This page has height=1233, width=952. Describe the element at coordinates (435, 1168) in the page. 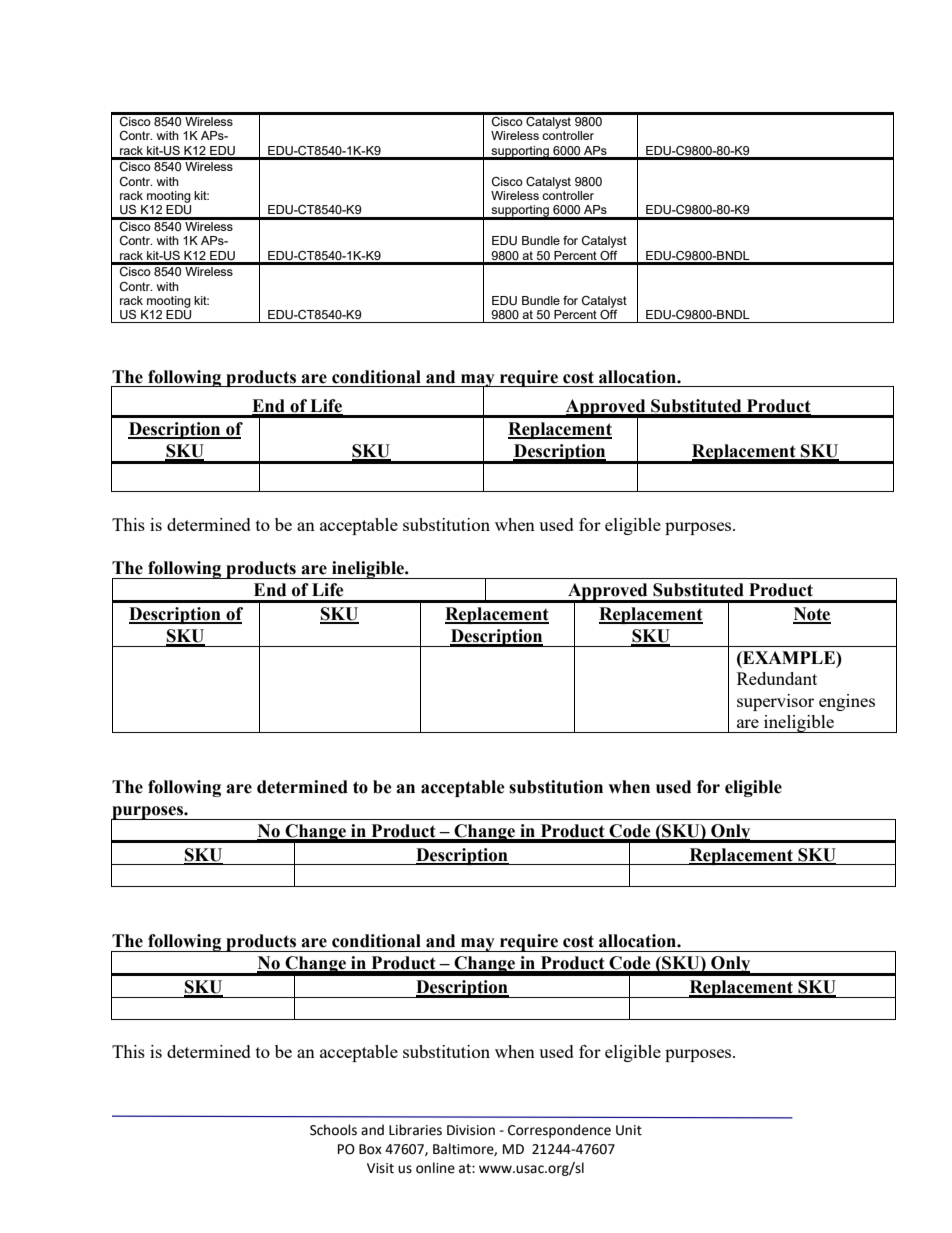

I see `online` at that location.
